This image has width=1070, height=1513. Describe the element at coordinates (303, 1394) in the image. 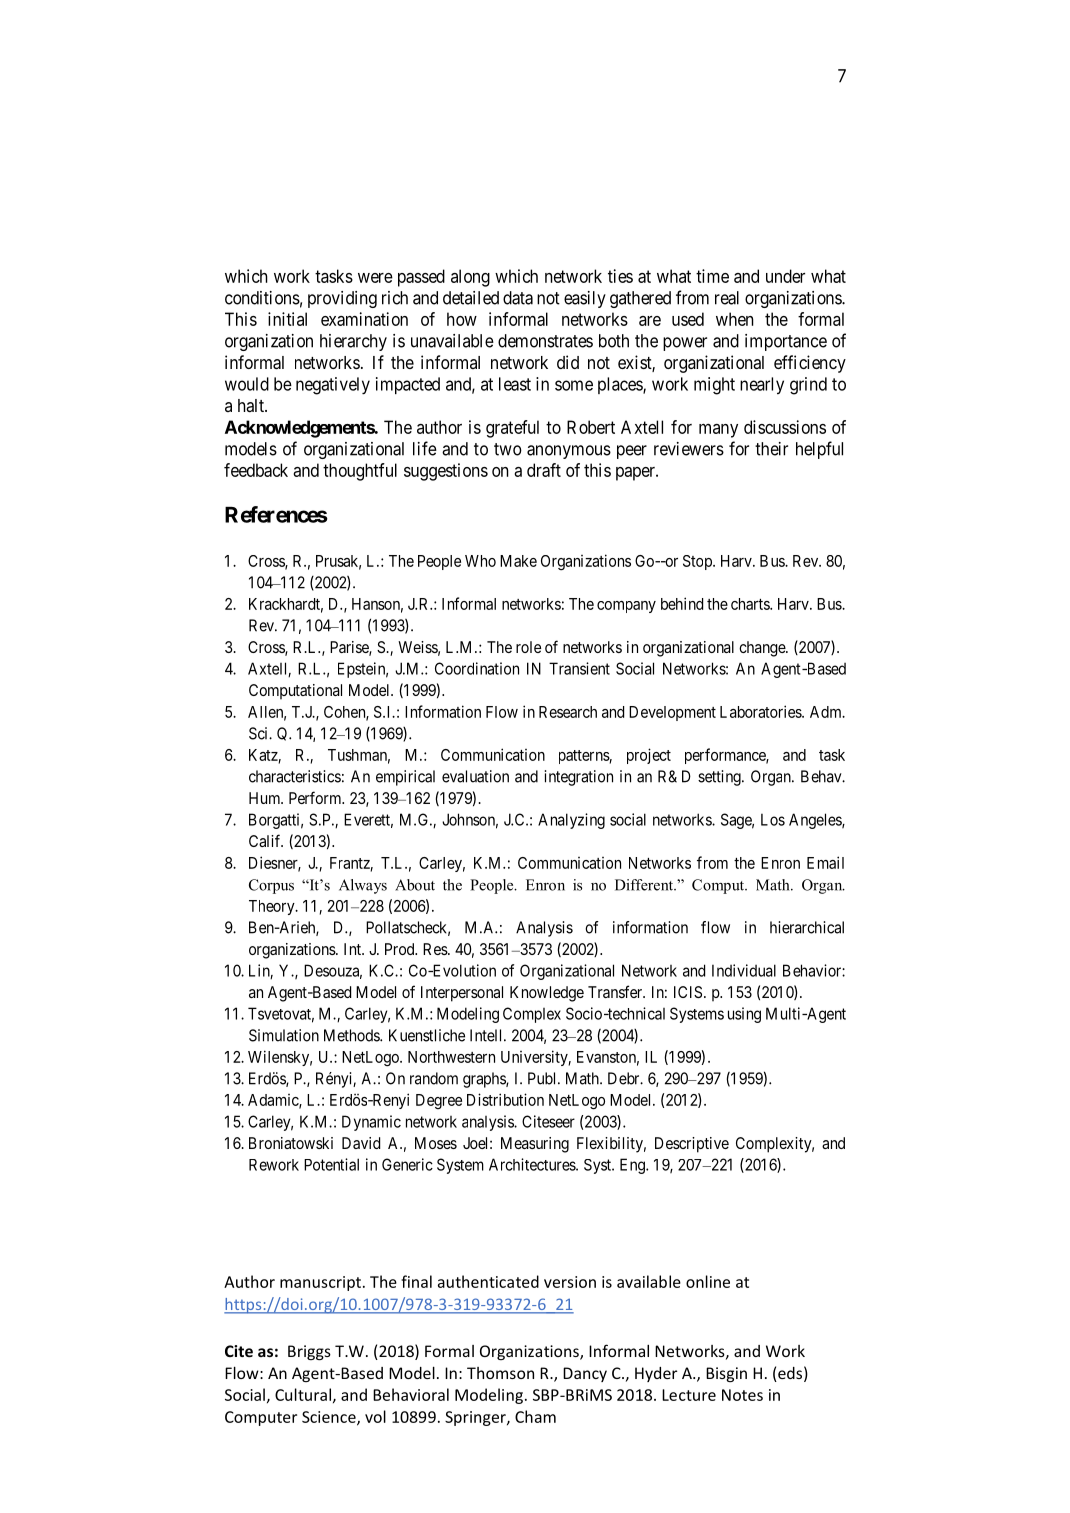

I see `Cultural` at that location.
